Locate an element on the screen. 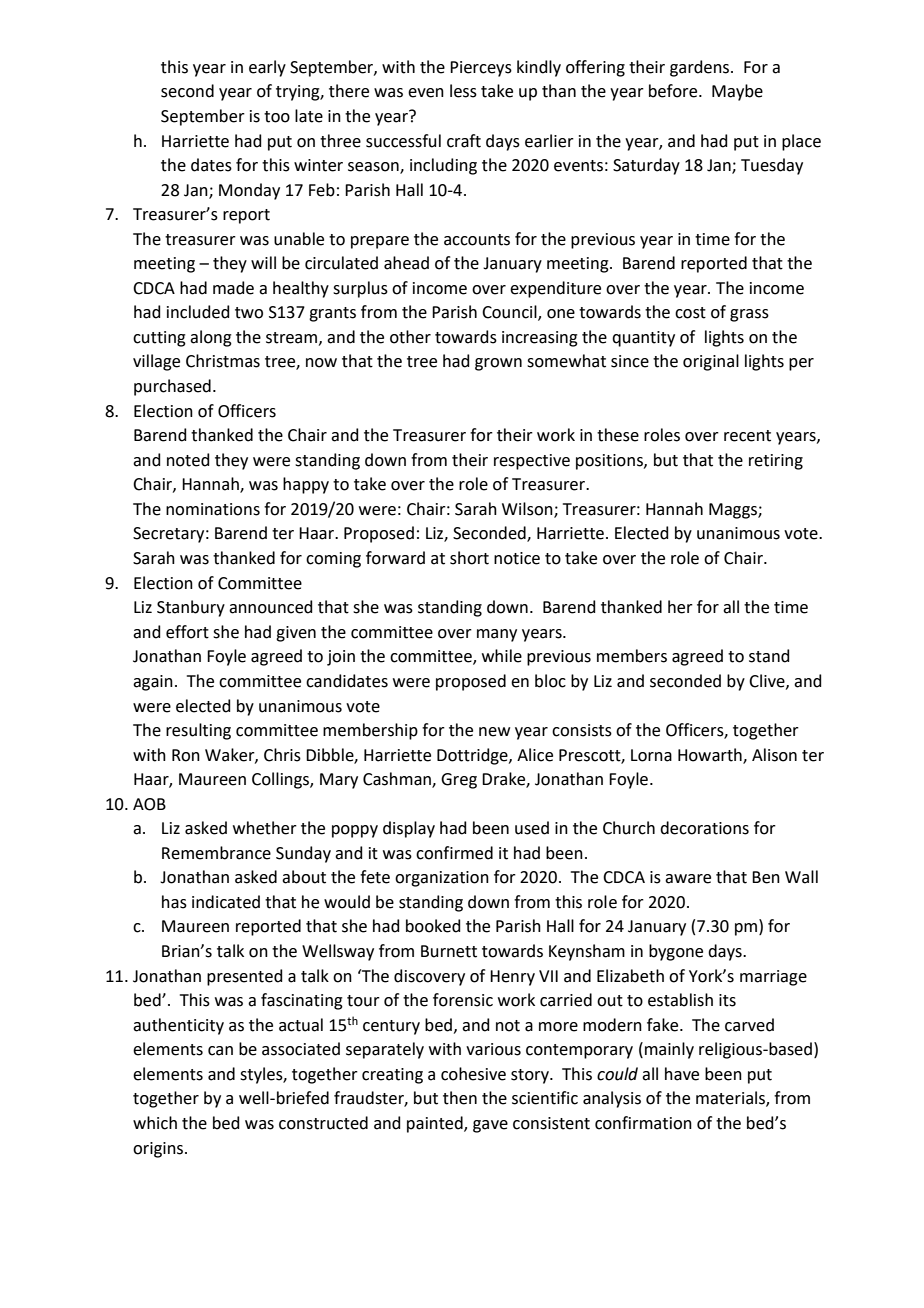 The width and height of the screenshot is (924, 1308). less is located at coordinates (463, 91).
